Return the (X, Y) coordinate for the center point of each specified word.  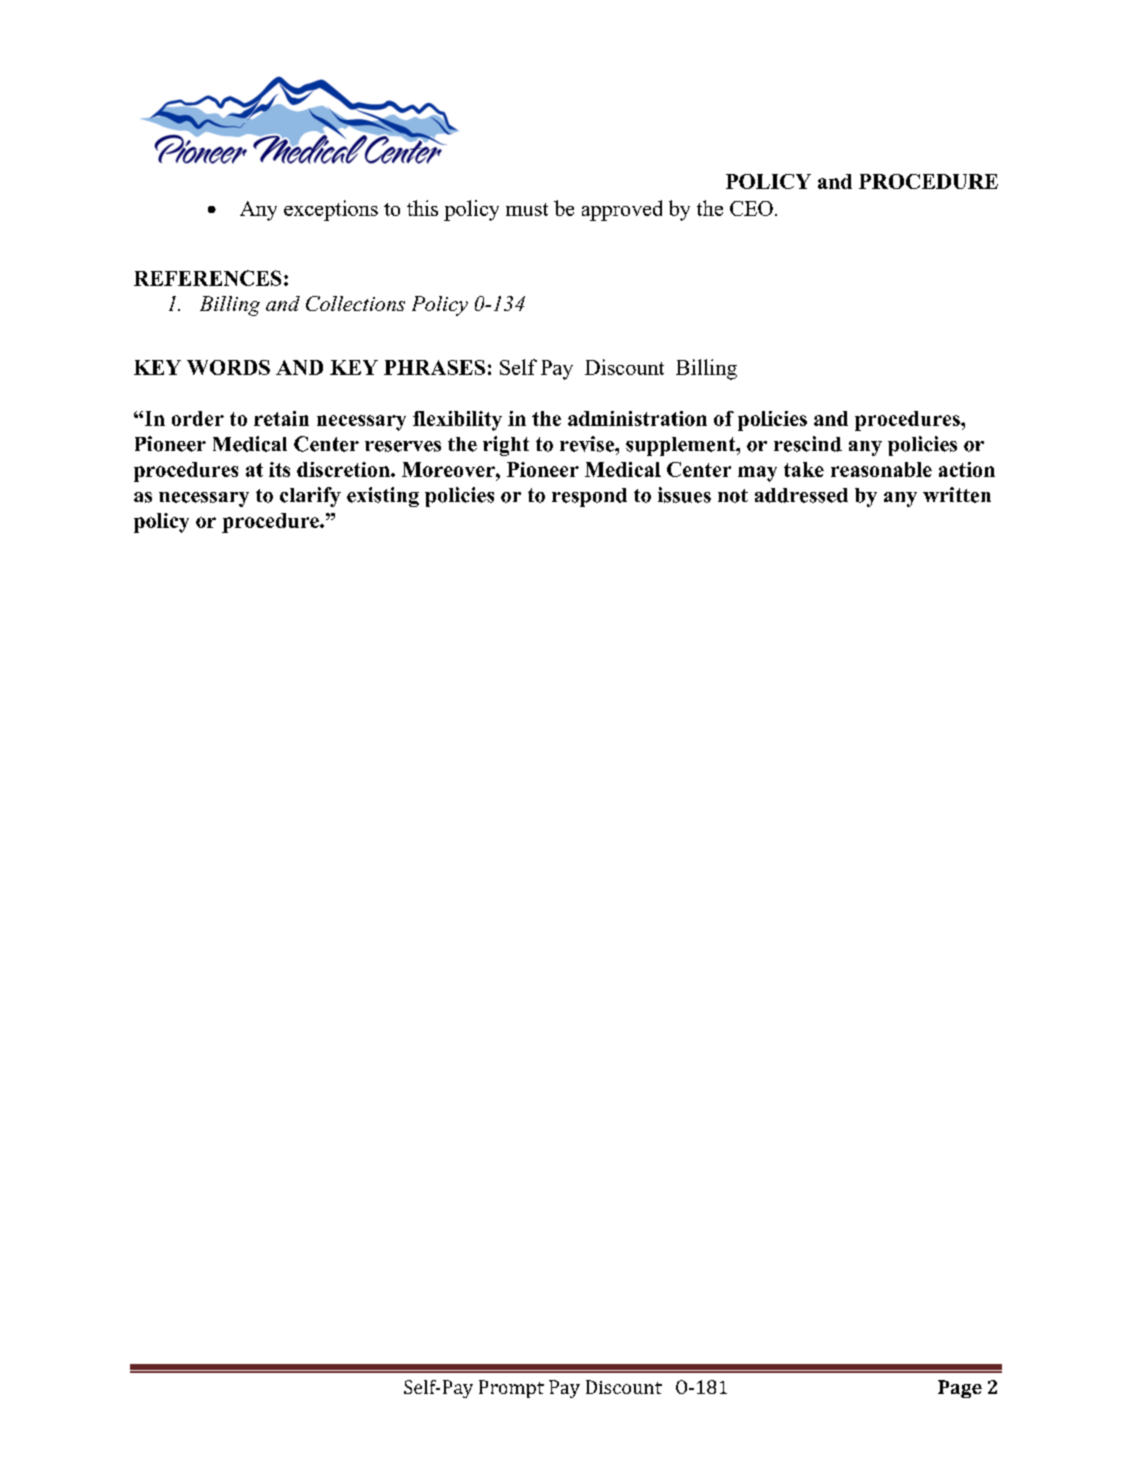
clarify (310, 497)
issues (684, 495)
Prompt (511, 1389)
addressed (801, 495)
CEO (751, 208)
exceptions (331, 210)
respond (589, 497)
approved (622, 210)
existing (383, 497)
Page (960, 1389)
